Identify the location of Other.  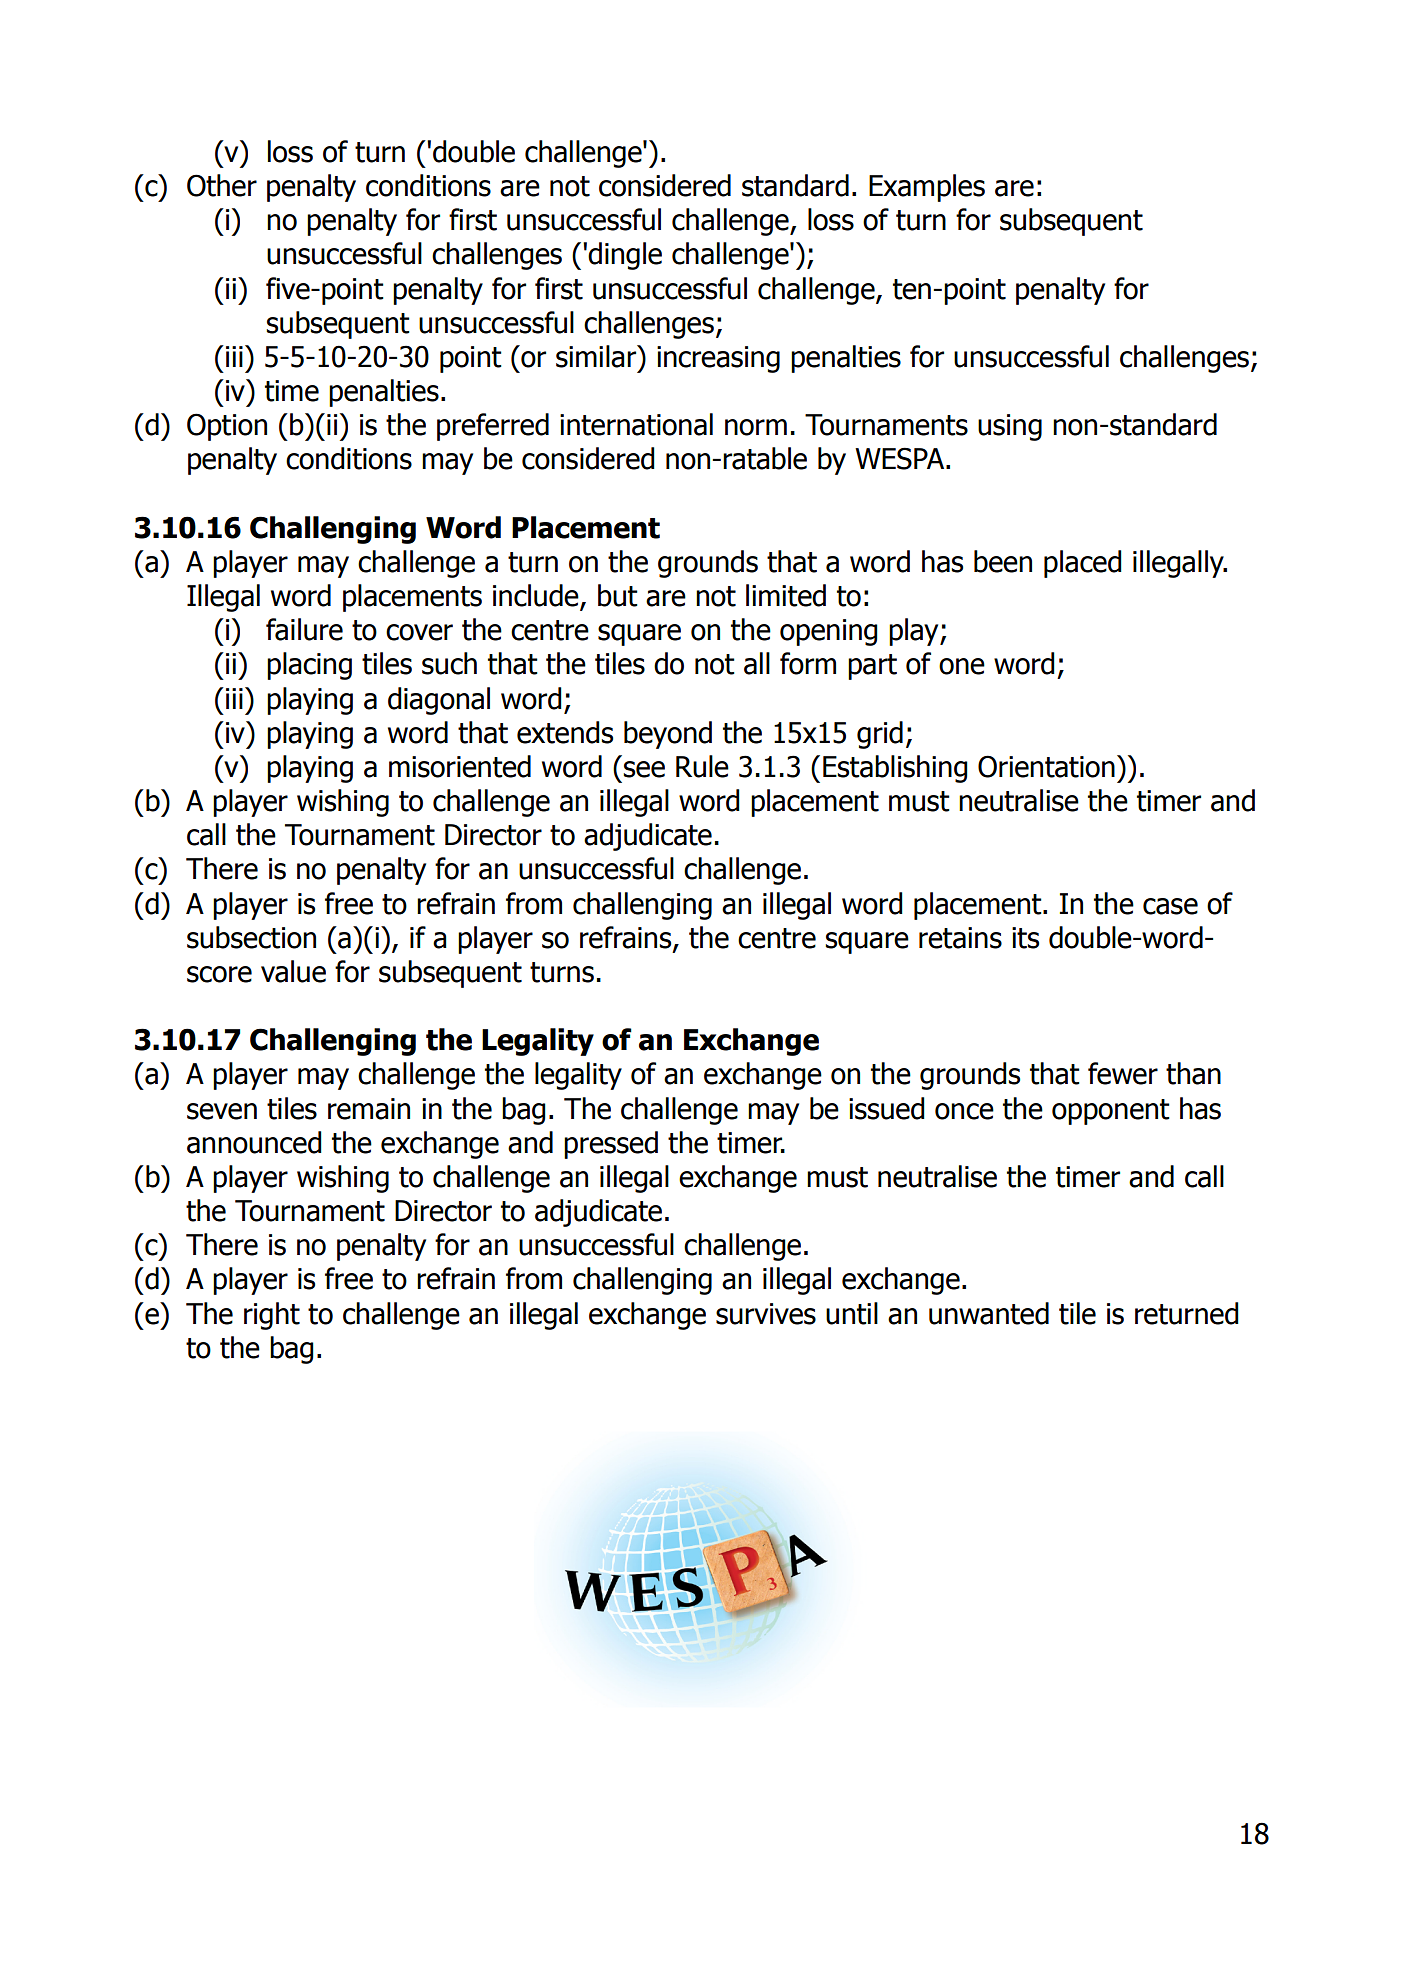
(222, 185).
